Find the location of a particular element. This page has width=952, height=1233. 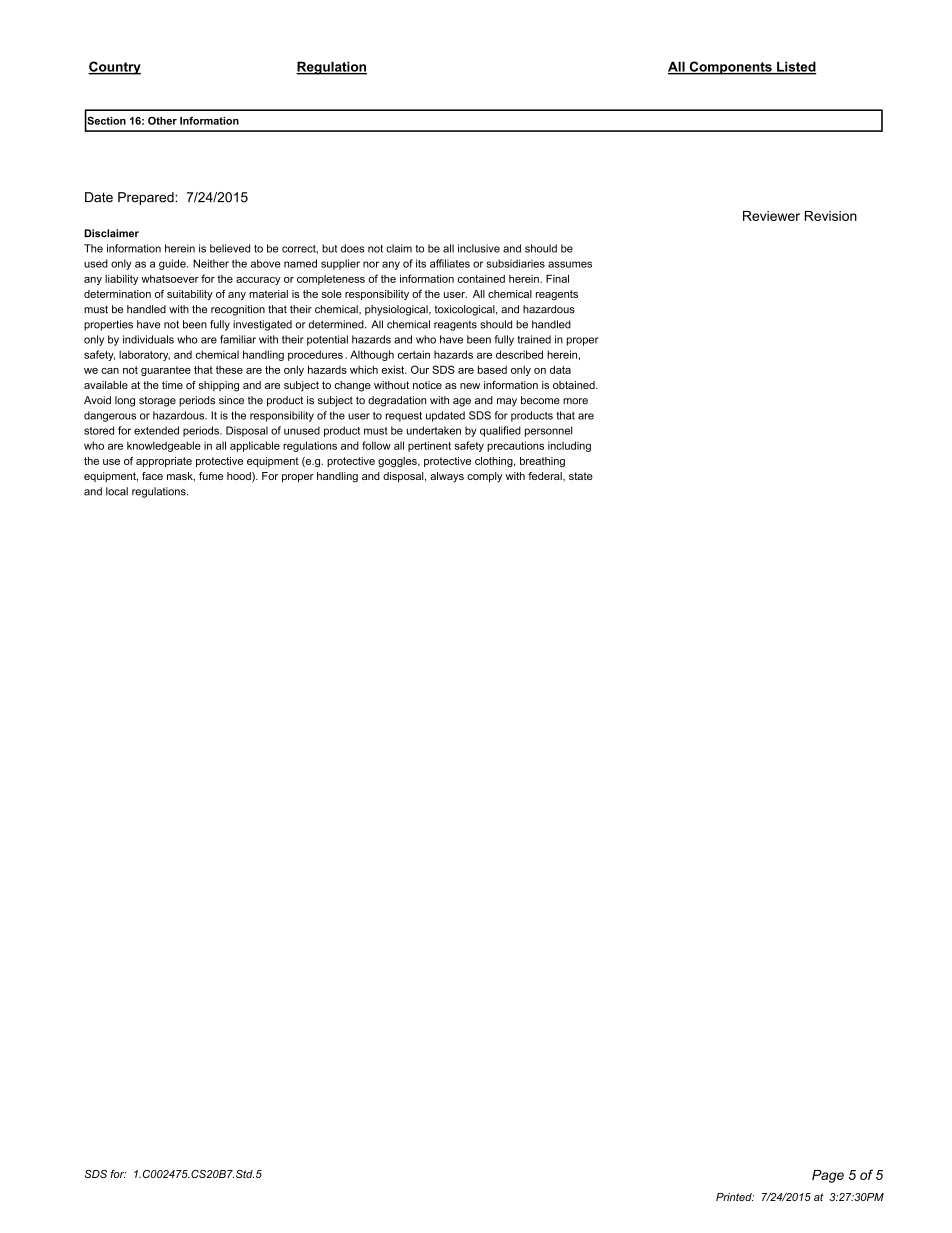

comply is located at coordinates (484, 477).
